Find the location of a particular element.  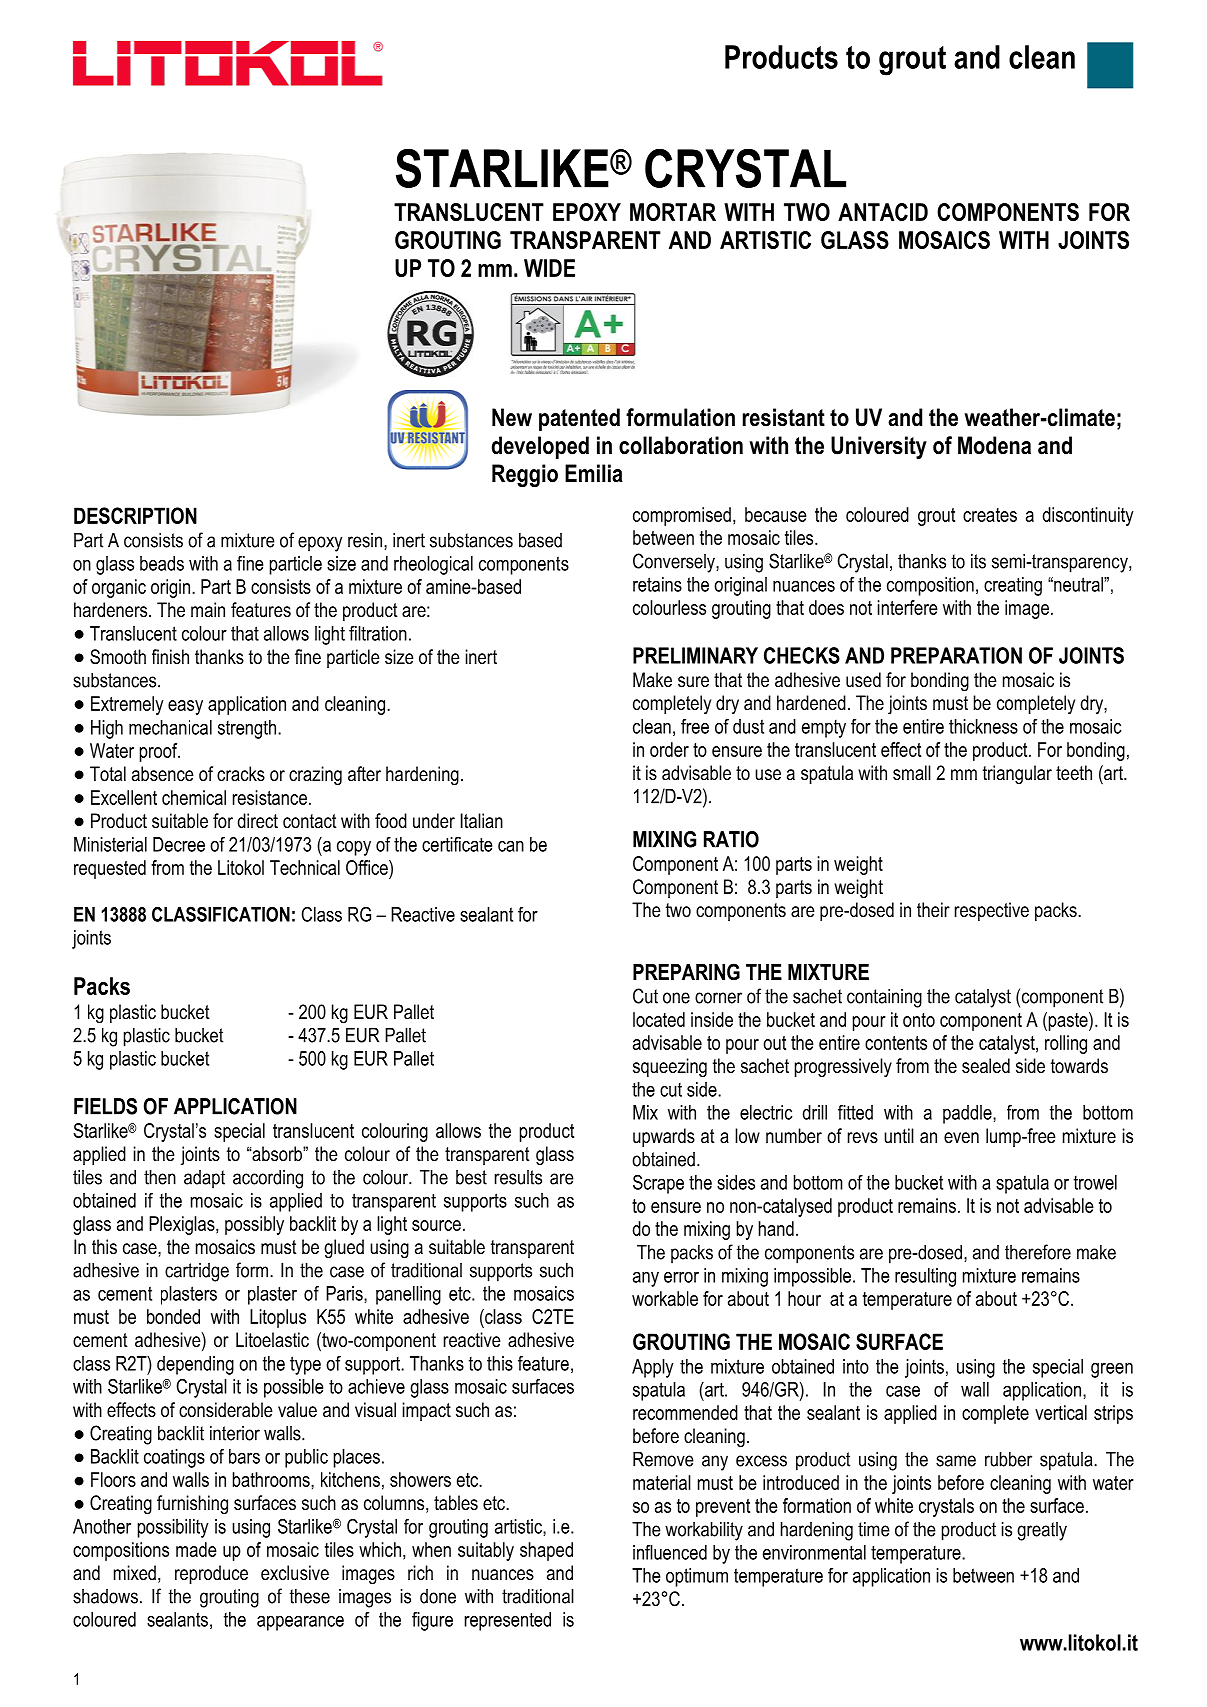

therefore is located at coordinates (1038, 1252).
